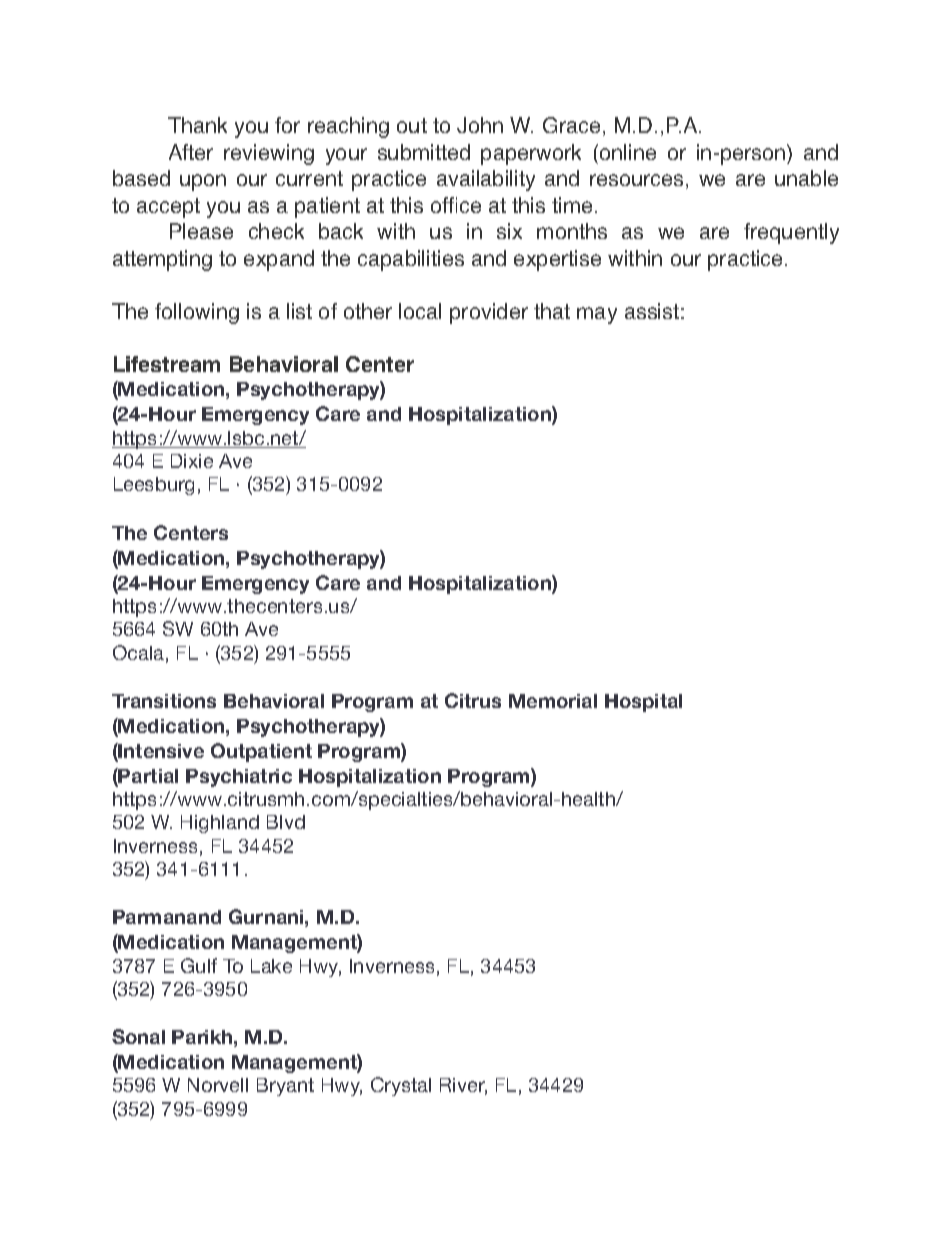 This image has height=1233, width=952. I want to click on Transitions, so click(164, 701).
